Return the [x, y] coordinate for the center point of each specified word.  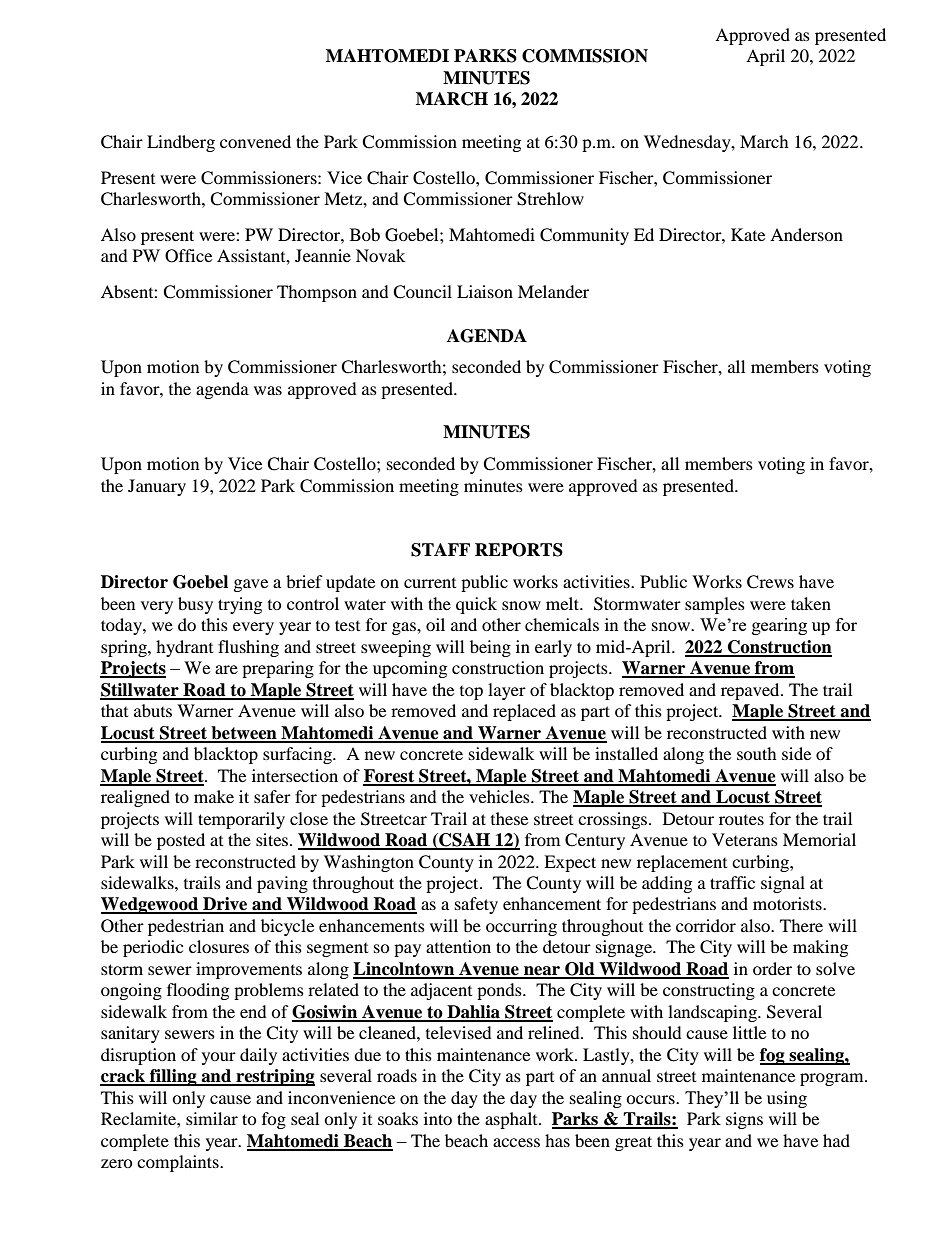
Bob [365, 234]
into [438, 1118]
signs [744, 1120]
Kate [748, 234]
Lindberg [181, 143]
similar [212, 1118]
